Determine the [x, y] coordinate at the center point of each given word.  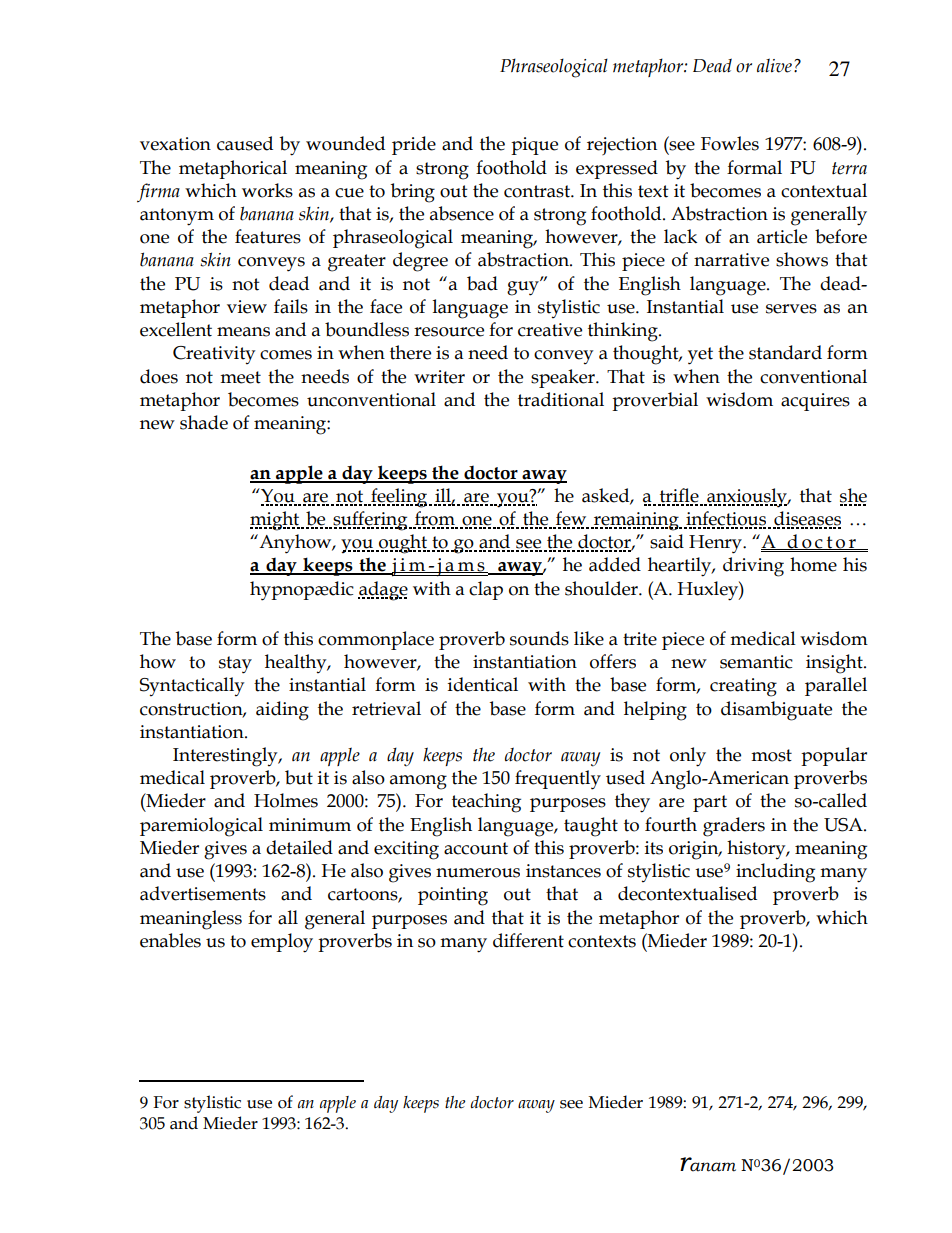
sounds [539, 638]
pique [534, 146]
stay [235, 665]
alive [774, 65]
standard [785, 352]
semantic [756, 662]
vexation [175, 144]
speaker [564, 378]
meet [240, 377]
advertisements [203, 893]
